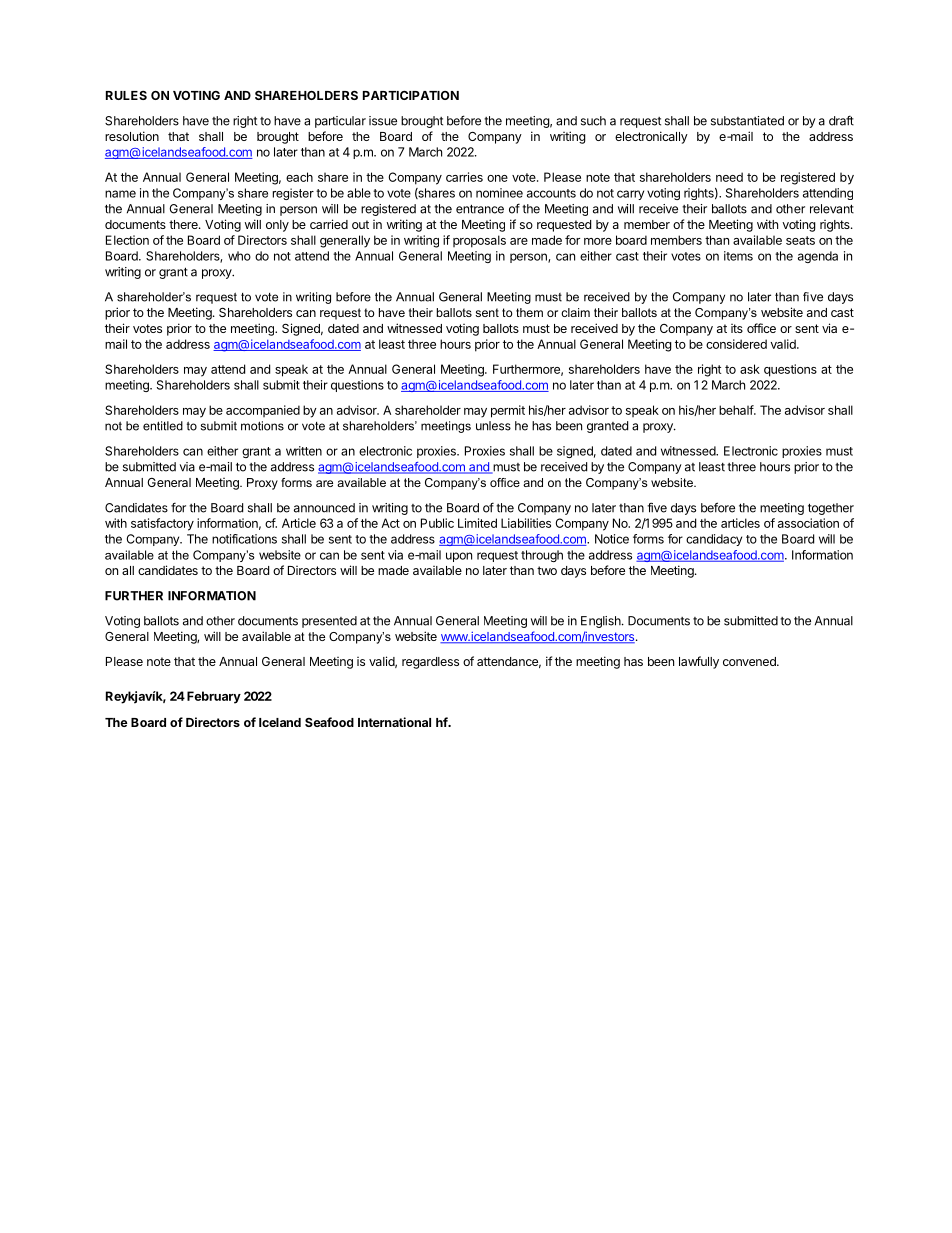 The height and width of the screenshot is (1233, 952). Describe the element at coordinates (239, 256) in the screenshot. I see `who` at that location.
